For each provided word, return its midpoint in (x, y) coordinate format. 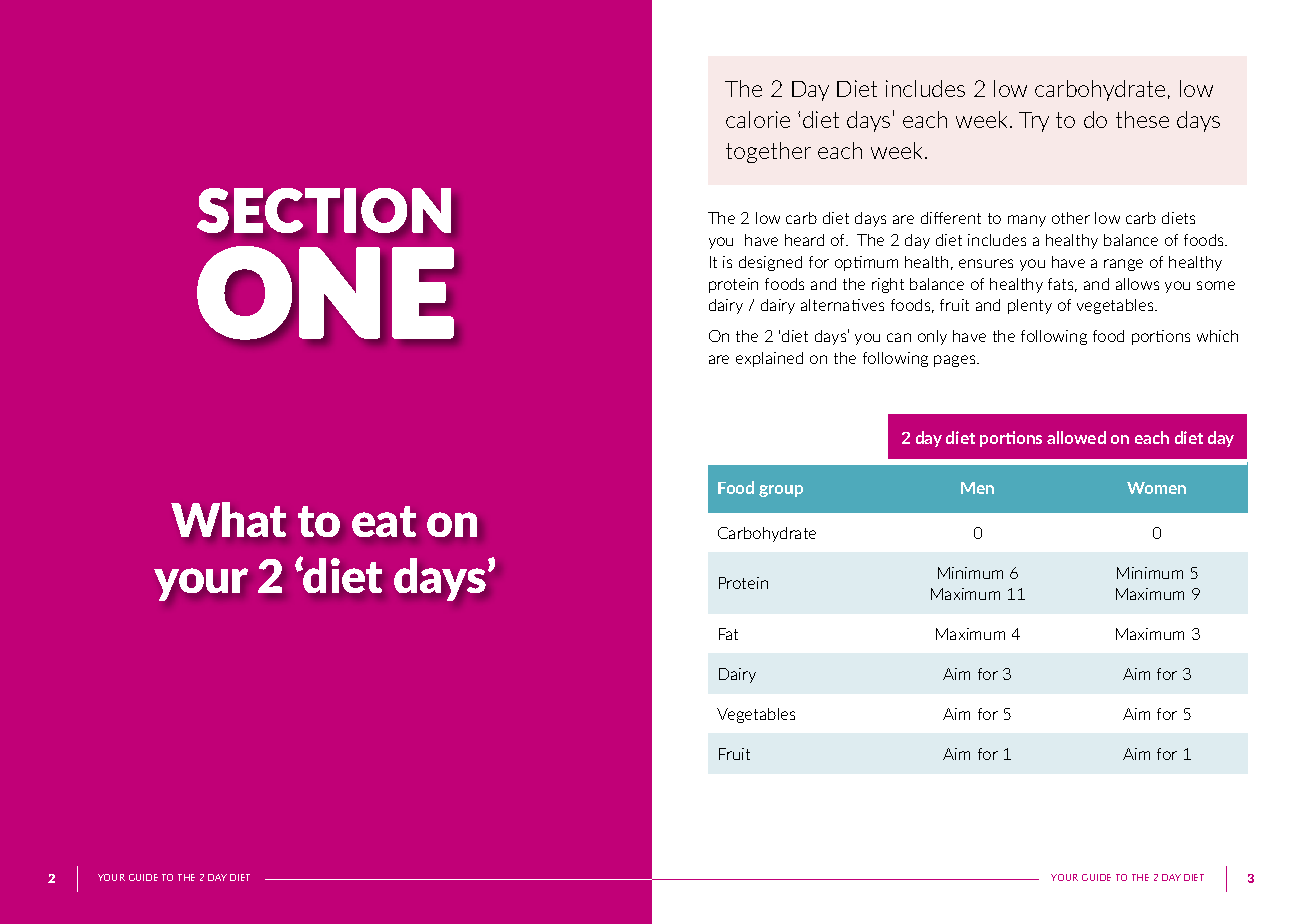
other (1071, 218)
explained (769, 359)
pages (956, 361)
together (768, 152)
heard (804, 240)
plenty (1030, 306)
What (228, 519)
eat (384, 521)
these (1142, 119)
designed (770, 263)
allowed (1076, 437)
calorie (758, 119)
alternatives (842, 305)
